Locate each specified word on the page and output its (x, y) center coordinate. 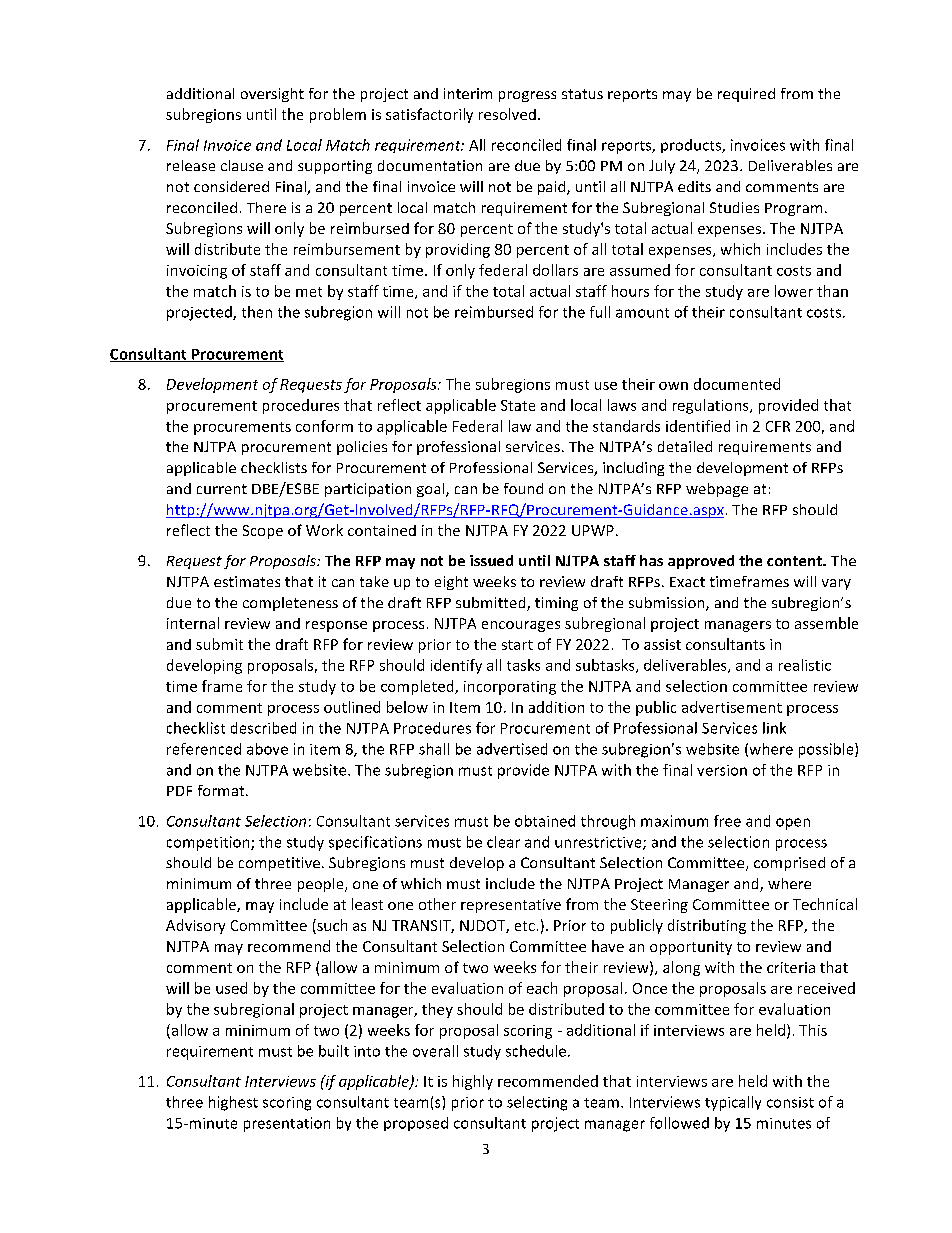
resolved (507, 114)
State (518, 405)
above (267, 749)
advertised (512, 749)
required (746, 95)
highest (233, 1103)
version (722, 770)
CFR (778, 426)
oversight (272, 95)
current (222, 489)
